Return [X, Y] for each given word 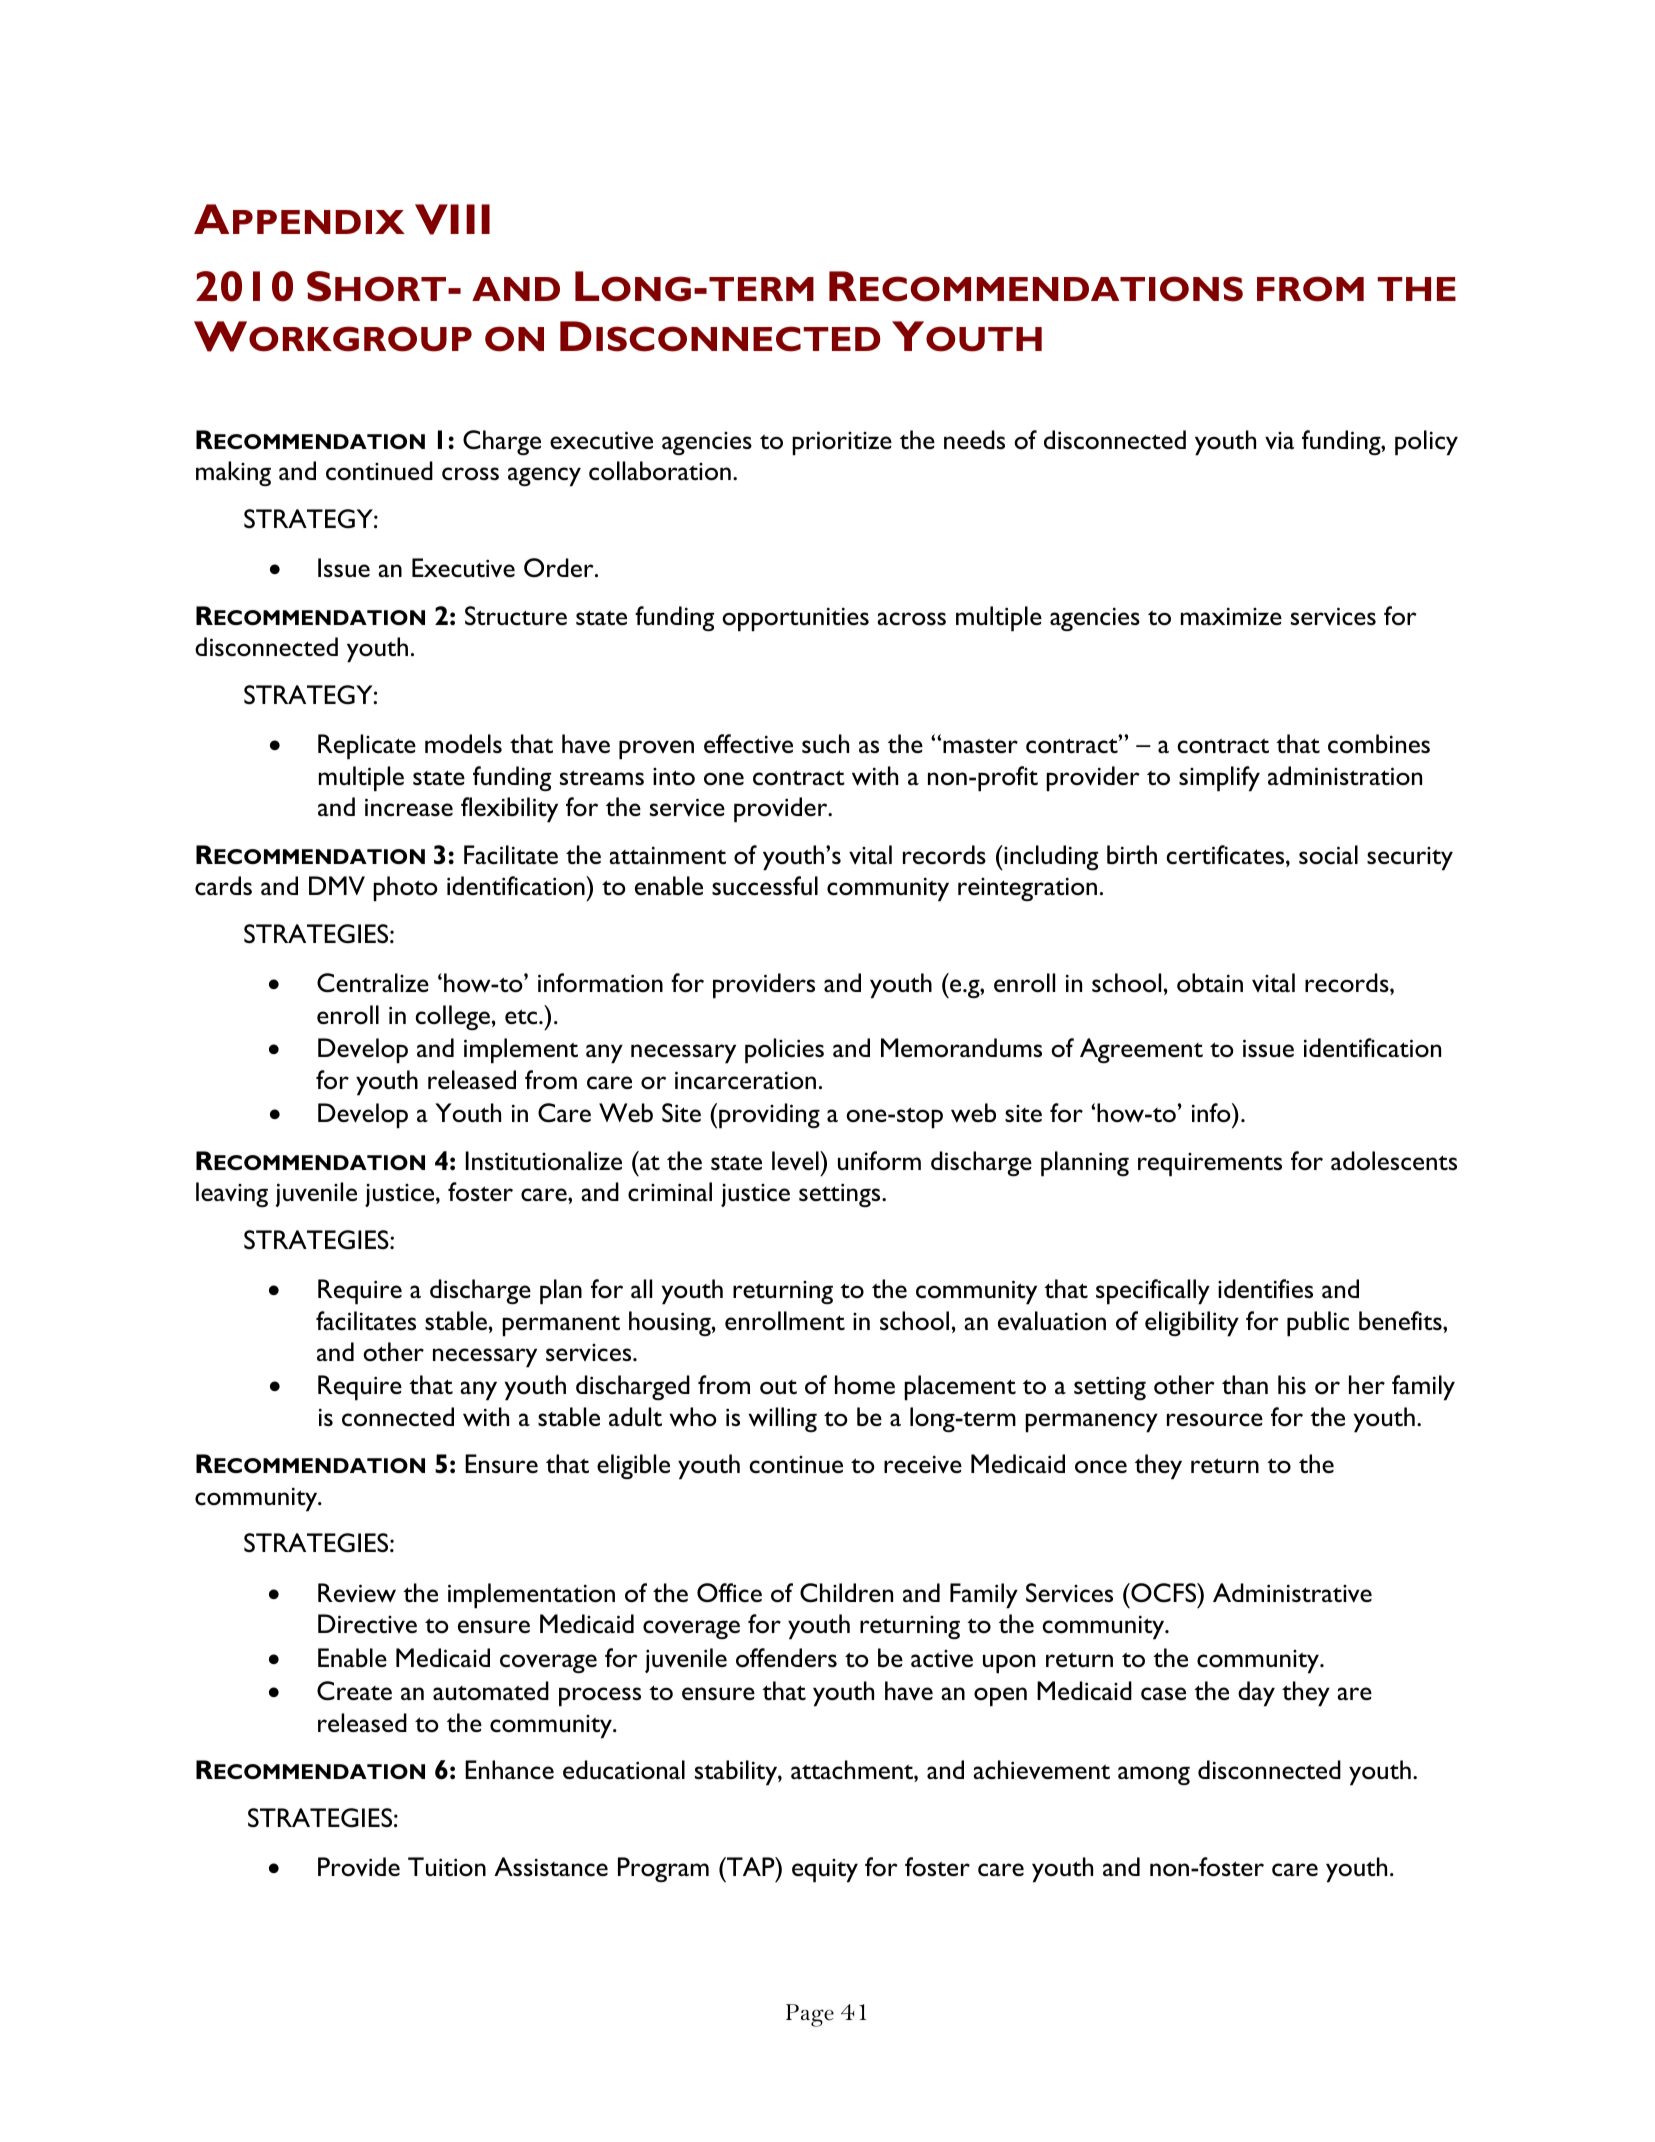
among [1154, 1775]
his [1292, 1384]
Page [810, 2015]
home [865, 1385]
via [1279, 440]
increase [409, 807]
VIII [452, 219]
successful [765, 886]
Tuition [447, 1866]
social [1328, 855]
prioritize [842, 443]
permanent [561, 1326]
